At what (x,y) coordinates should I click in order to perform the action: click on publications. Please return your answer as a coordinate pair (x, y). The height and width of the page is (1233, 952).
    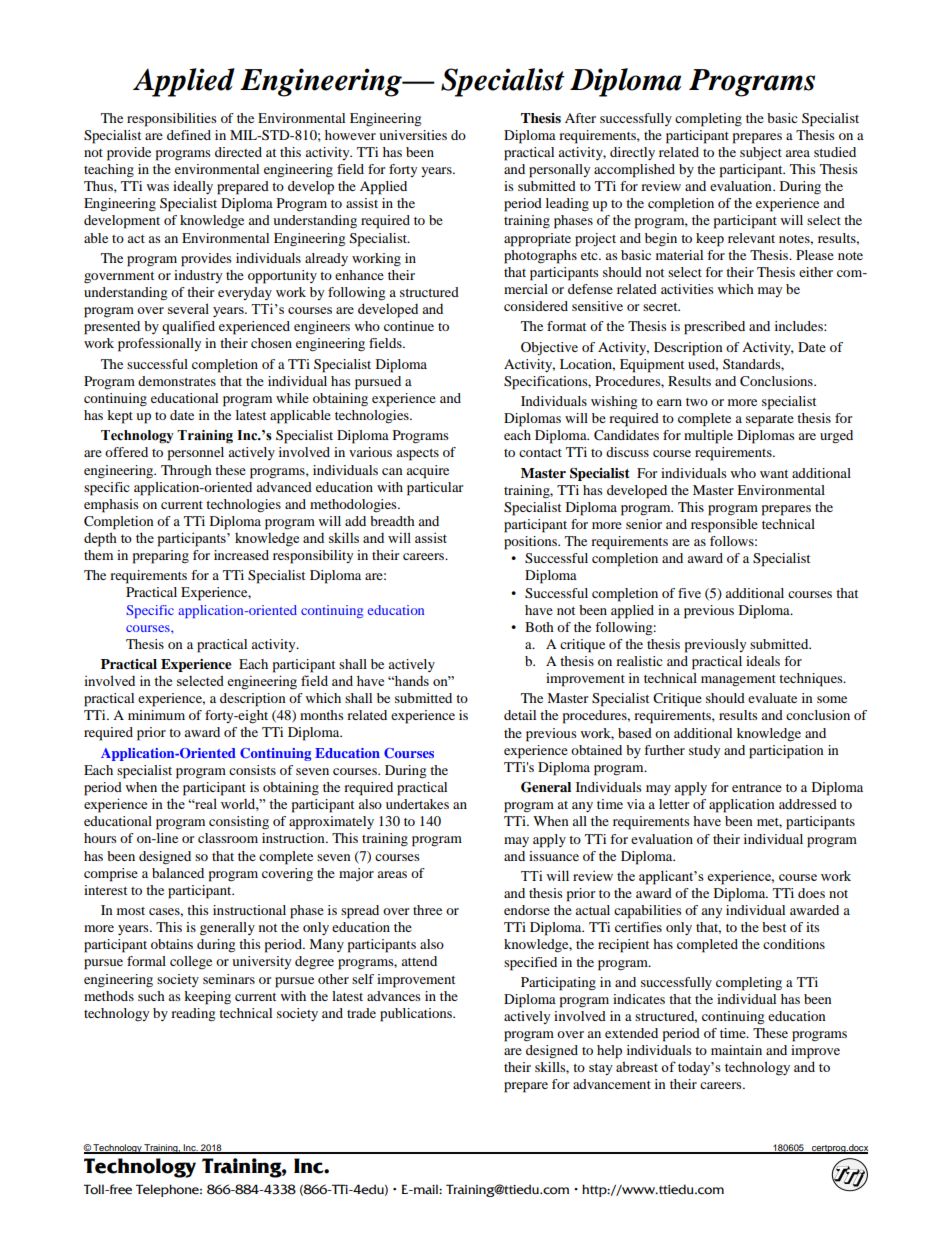
    Looking at the image, I should click on (417, 1015).
